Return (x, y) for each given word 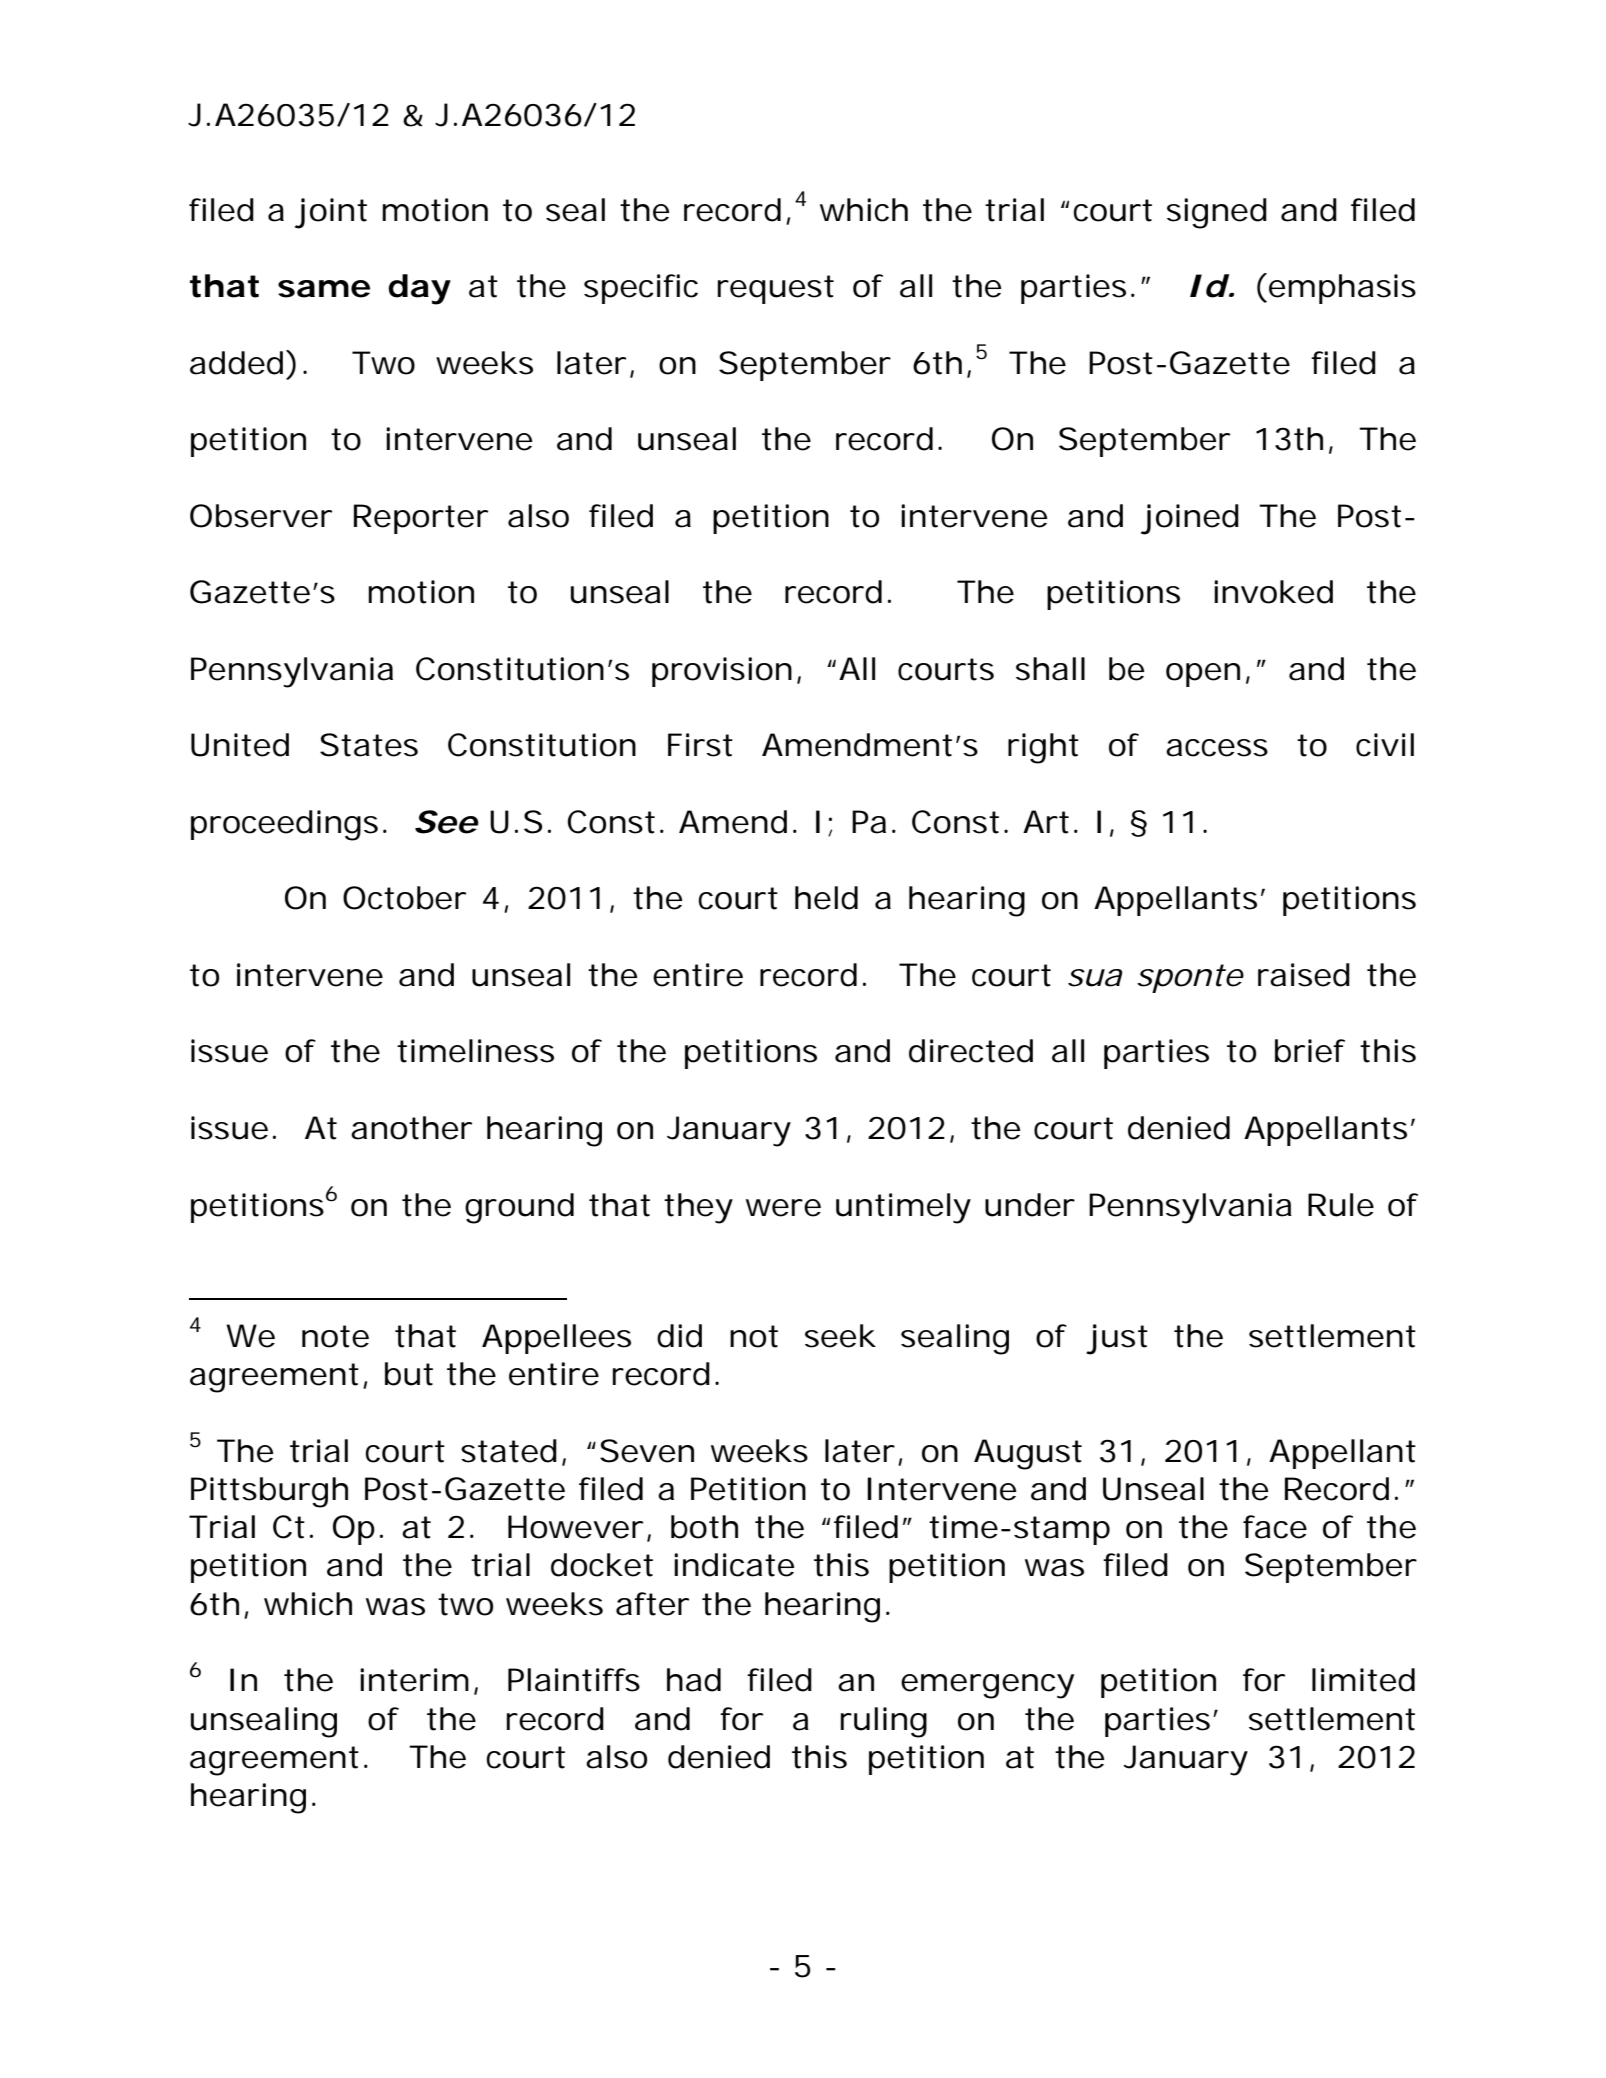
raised (1304, 975)
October (404, 898)
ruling (884, 1722)
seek (840, 1336)
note (335, 1336)
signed (1217, 213)
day (419, 289)
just (1117, 1339)
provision (722, 672)
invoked (1273, 592)
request (776, 289)
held (826, 898)
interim (414, 1680)
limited (1363, 1680)
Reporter (421, 519)
